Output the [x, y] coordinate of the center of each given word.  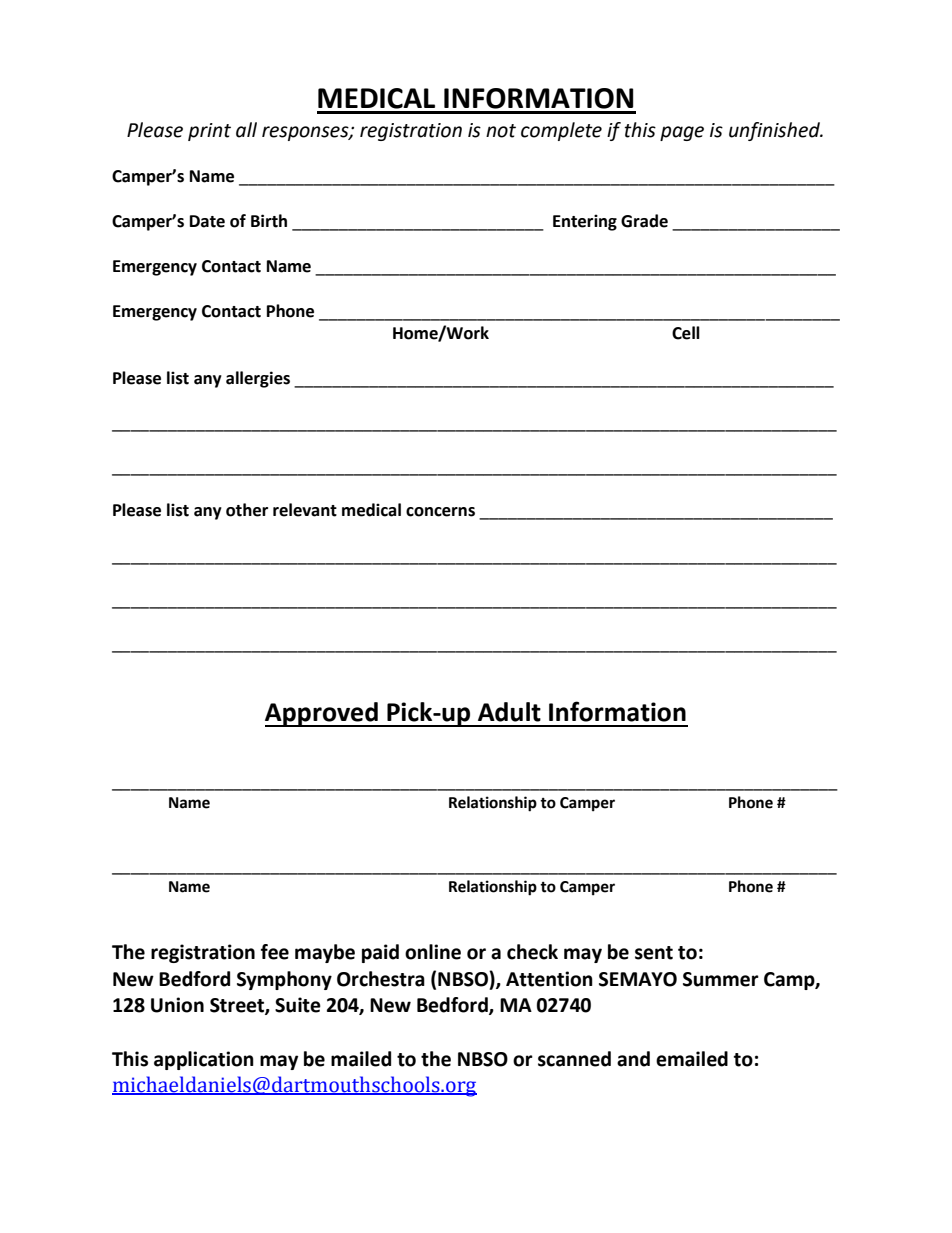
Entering [585, 222]
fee [275, 952]
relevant [305, 510]
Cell [686, 333]
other [247, 510]
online [433, 952]
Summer [721, 979]
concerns [440, 512]
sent [654, 953]
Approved [322, 714]
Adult [509, 712]
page [682, 133]
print [209, 132]
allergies [258, 379]
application [204, 1060]
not [501, 131]
